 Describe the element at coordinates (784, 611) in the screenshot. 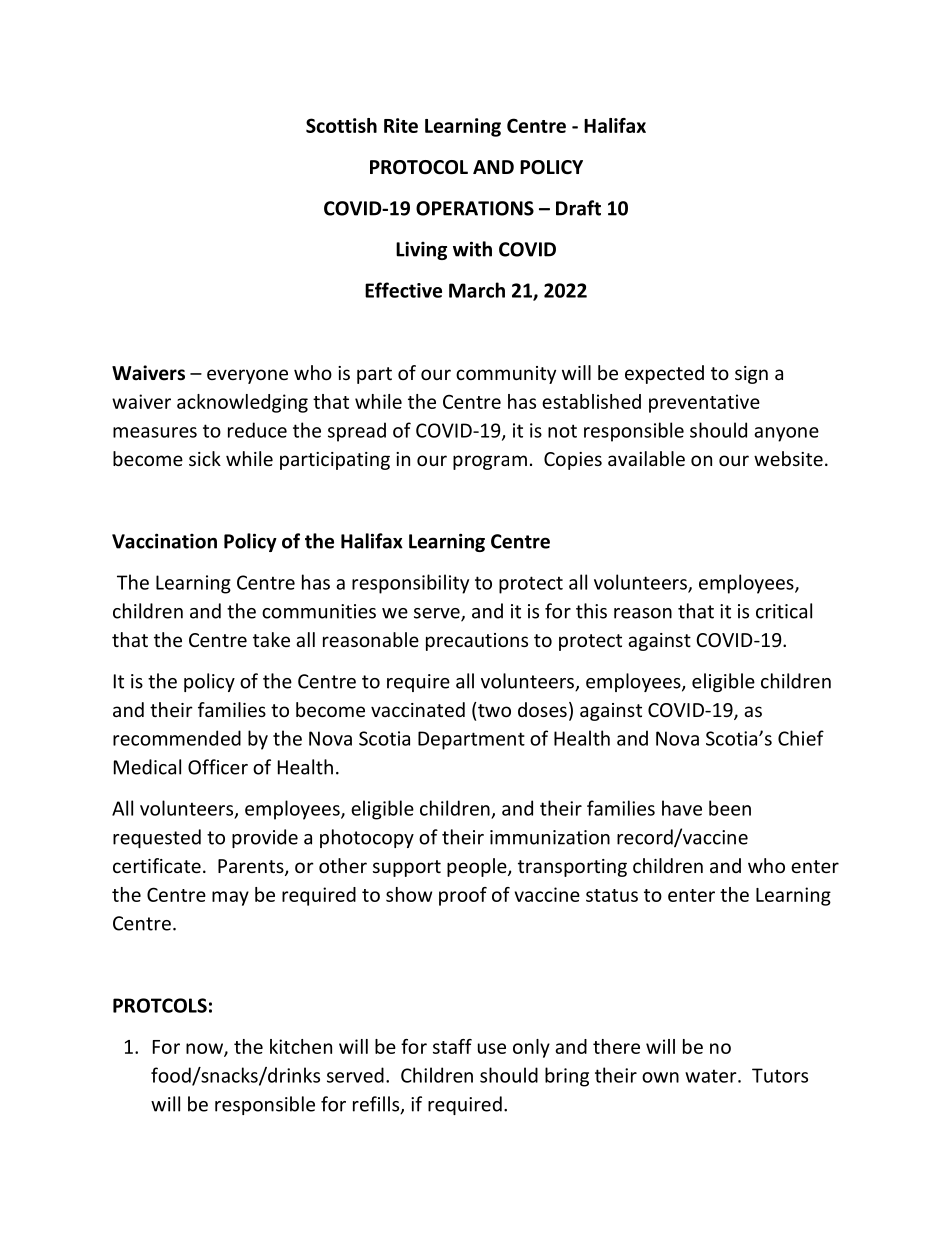

I see `critical` at that location.
